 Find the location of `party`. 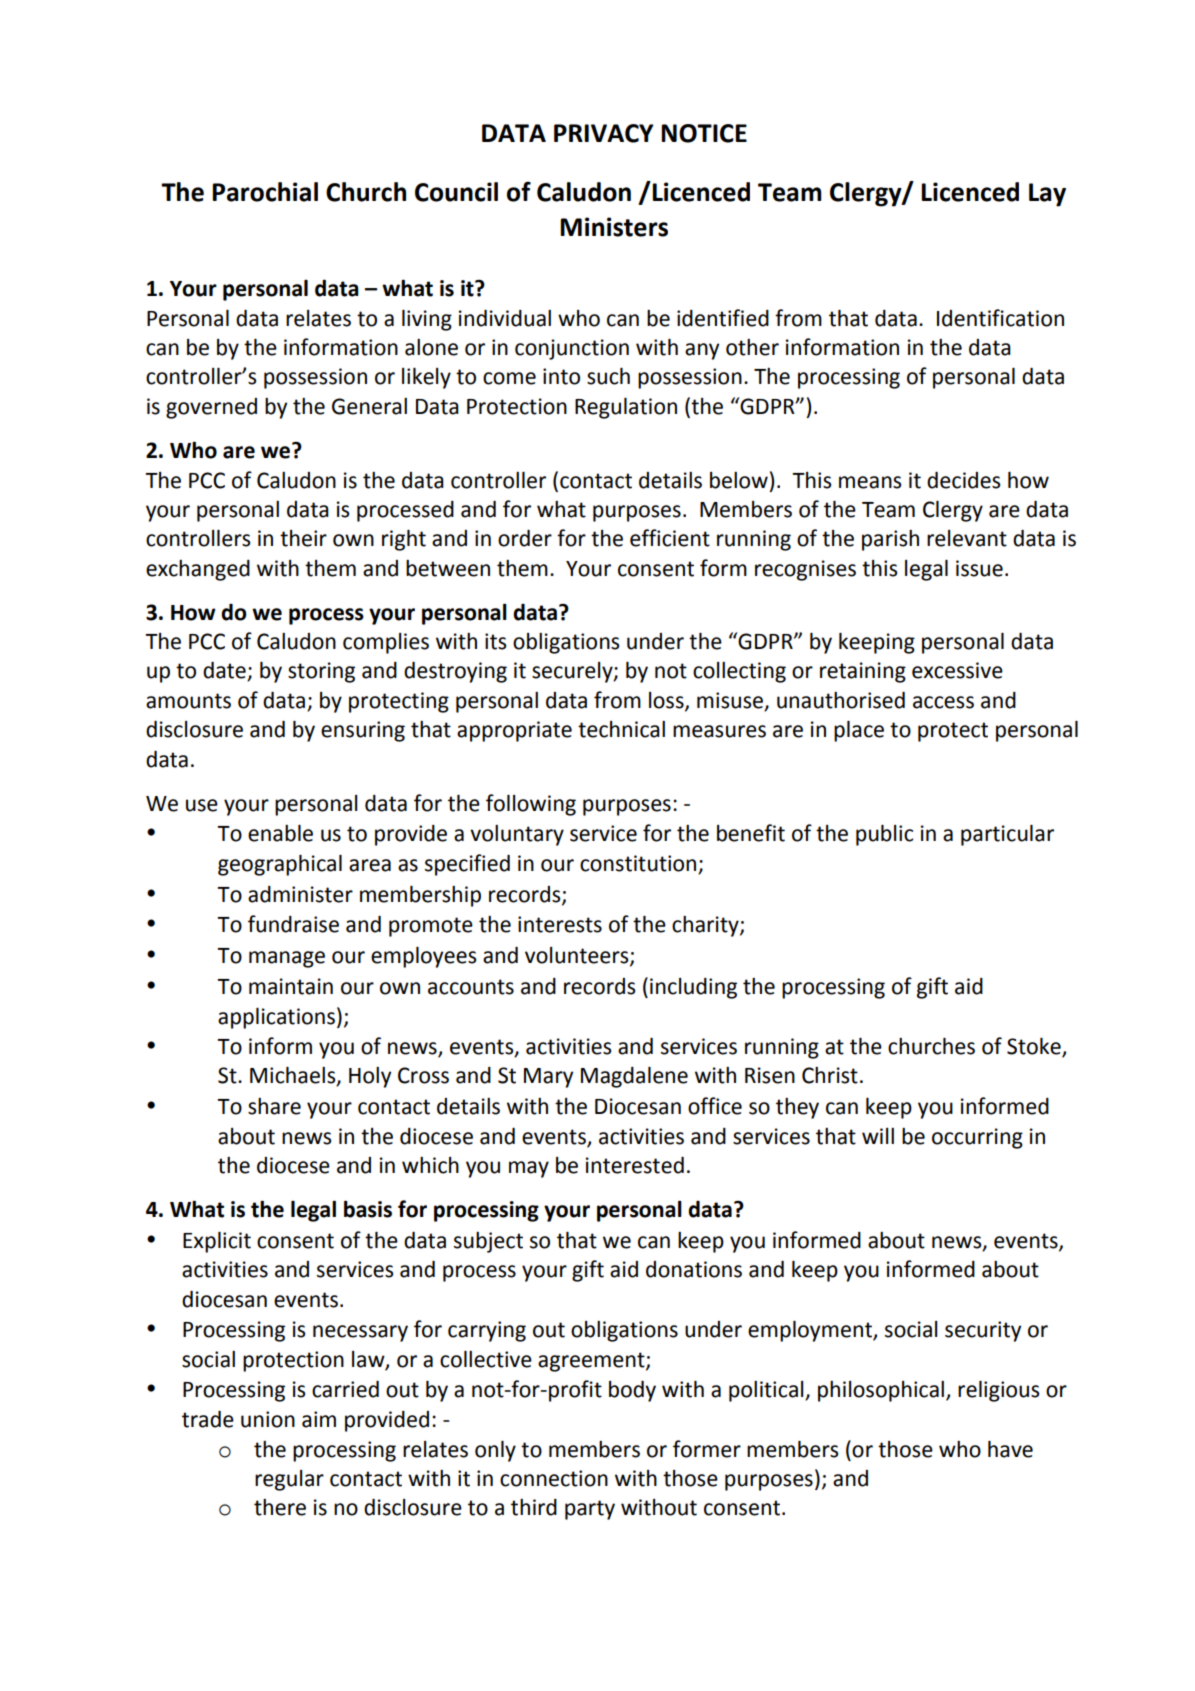

party is located at coordinates (590, 1510).
